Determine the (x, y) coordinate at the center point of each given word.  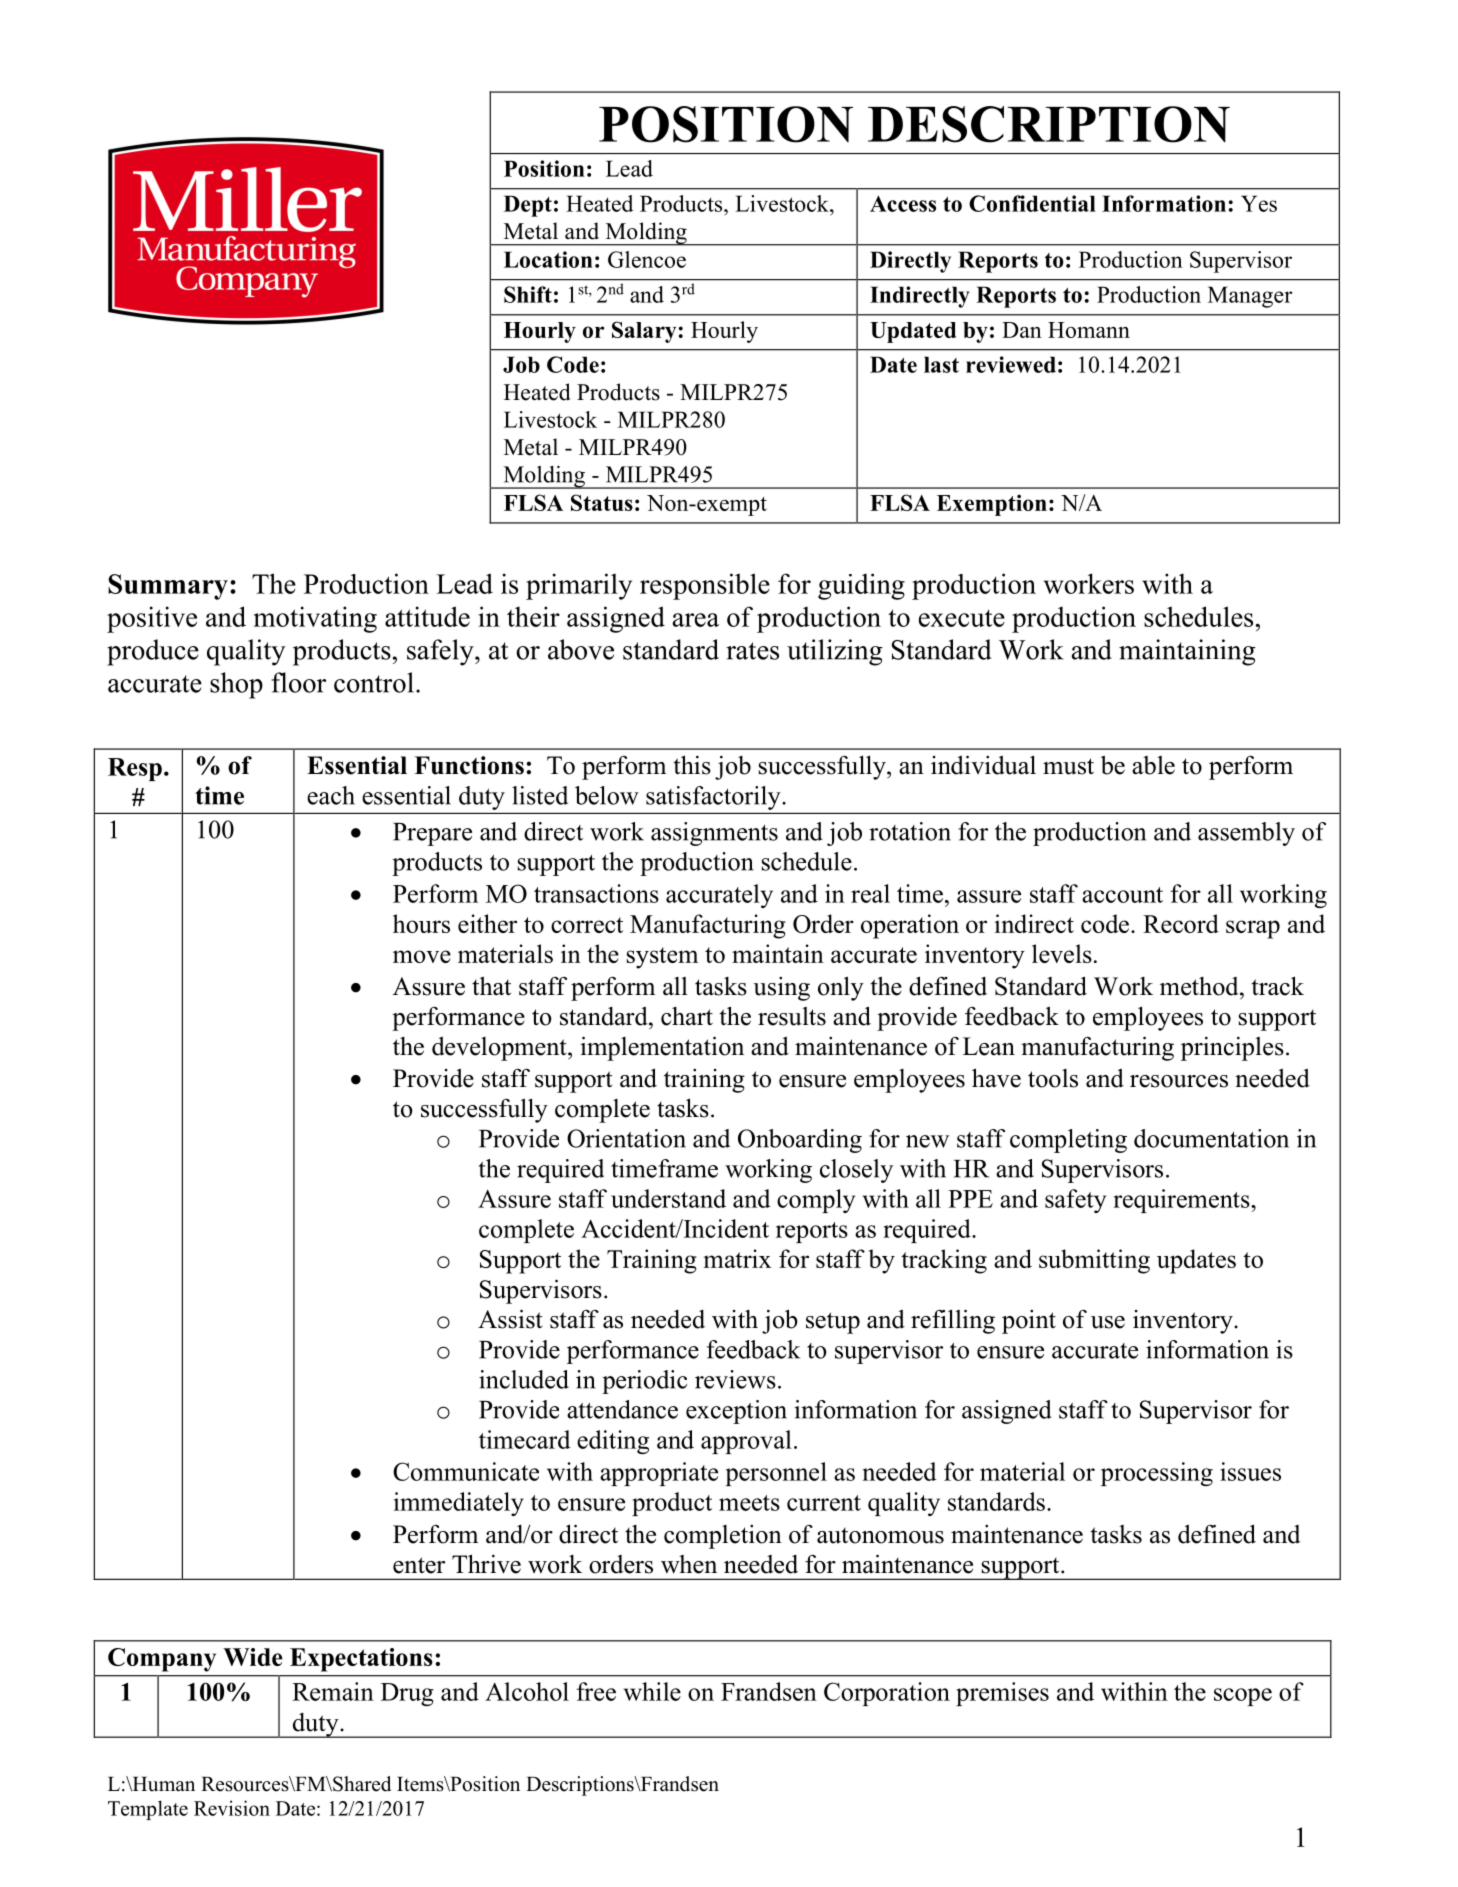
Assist (510, 1319)
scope (1243, 1697)
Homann (1089, 330)
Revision (232, 1808)
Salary (644, 332)
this (692, 765)
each (331, 795)
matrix (737, 1258)
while (652, 1691)
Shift (528, 294)
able (1153, 765)
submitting (1094, 1261)
